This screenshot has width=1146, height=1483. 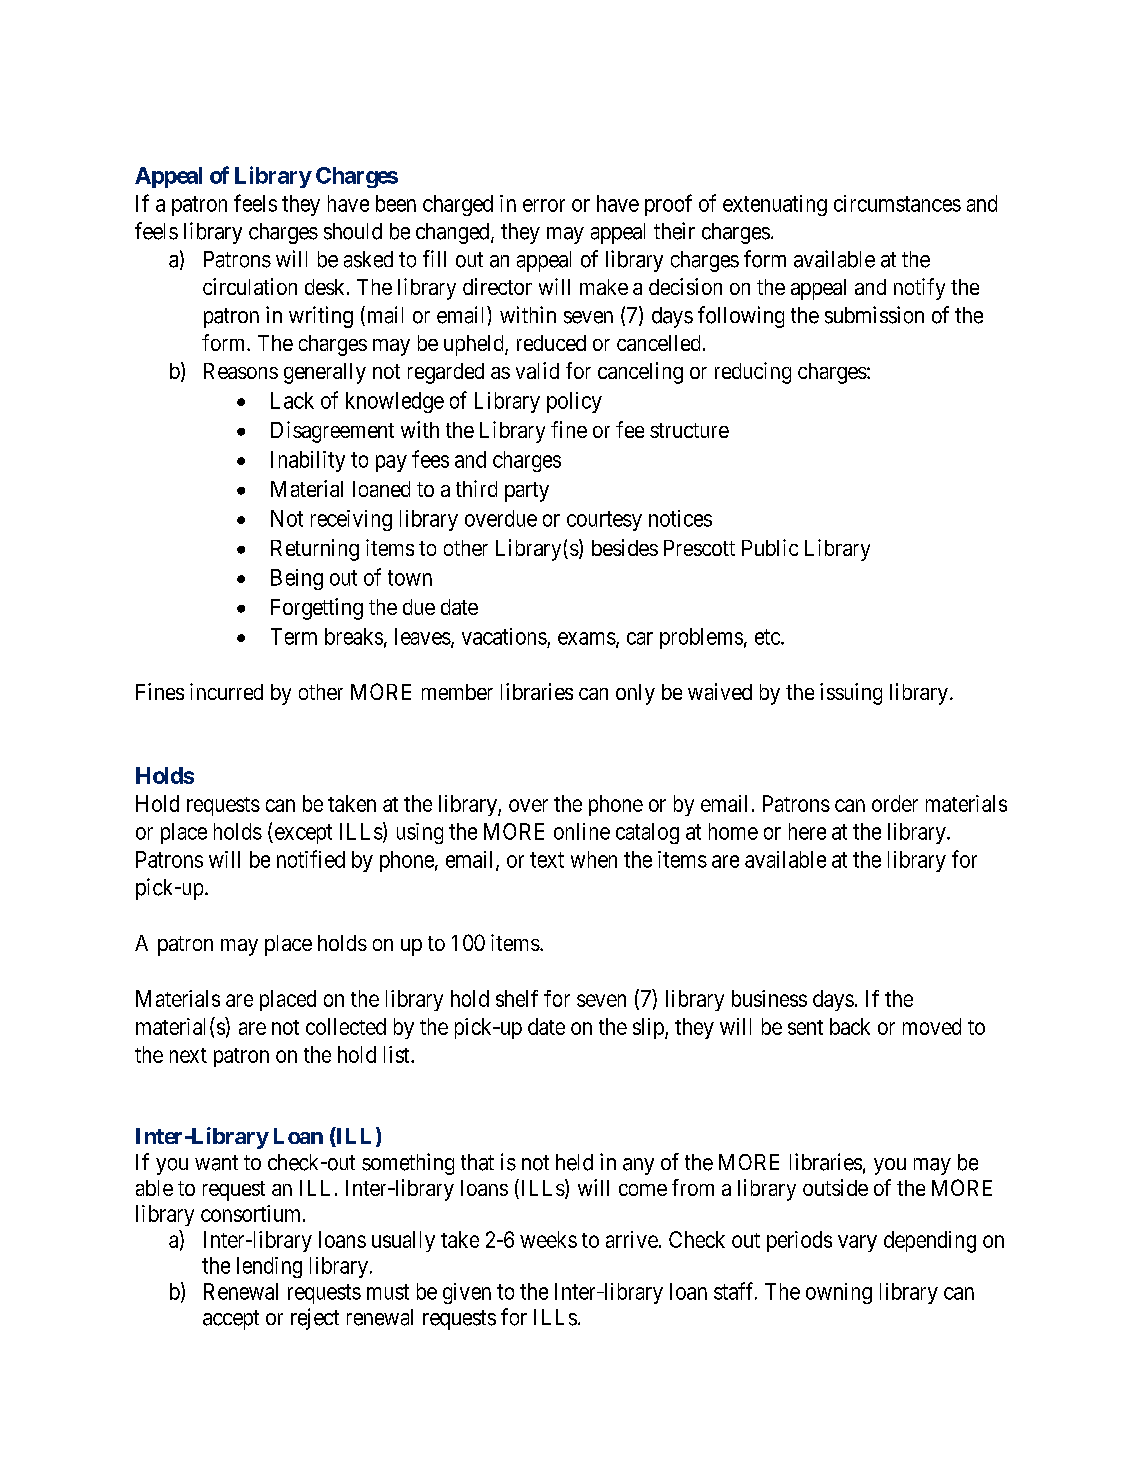 What do you see at coordinates (188, 1055) in the screenshot?
I see `next` at bounding box center [188, 1055].
